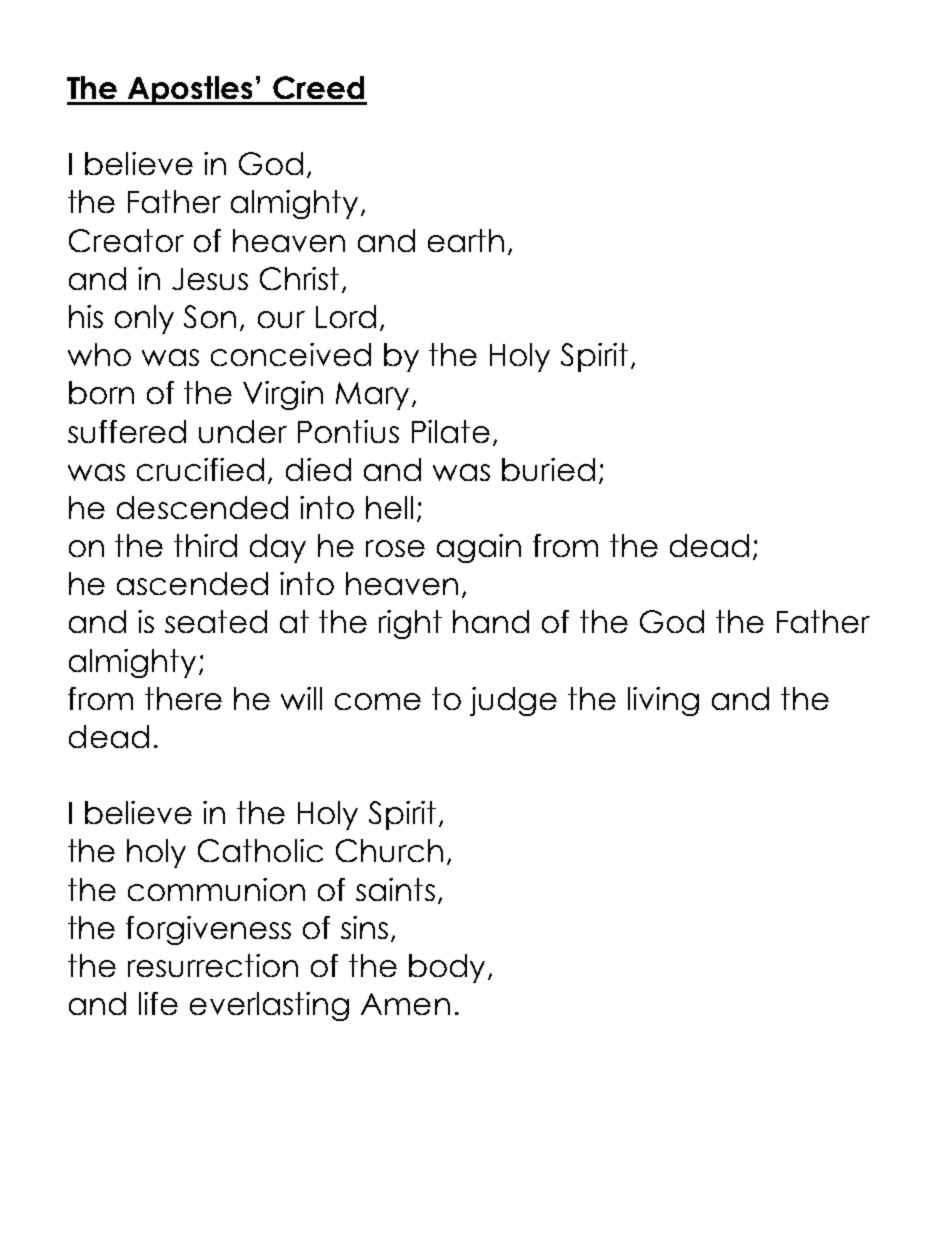 The image size is (952, 1233). Describe the element at coordinates (479, 548) in the screenshot. I see `again` at that location.
